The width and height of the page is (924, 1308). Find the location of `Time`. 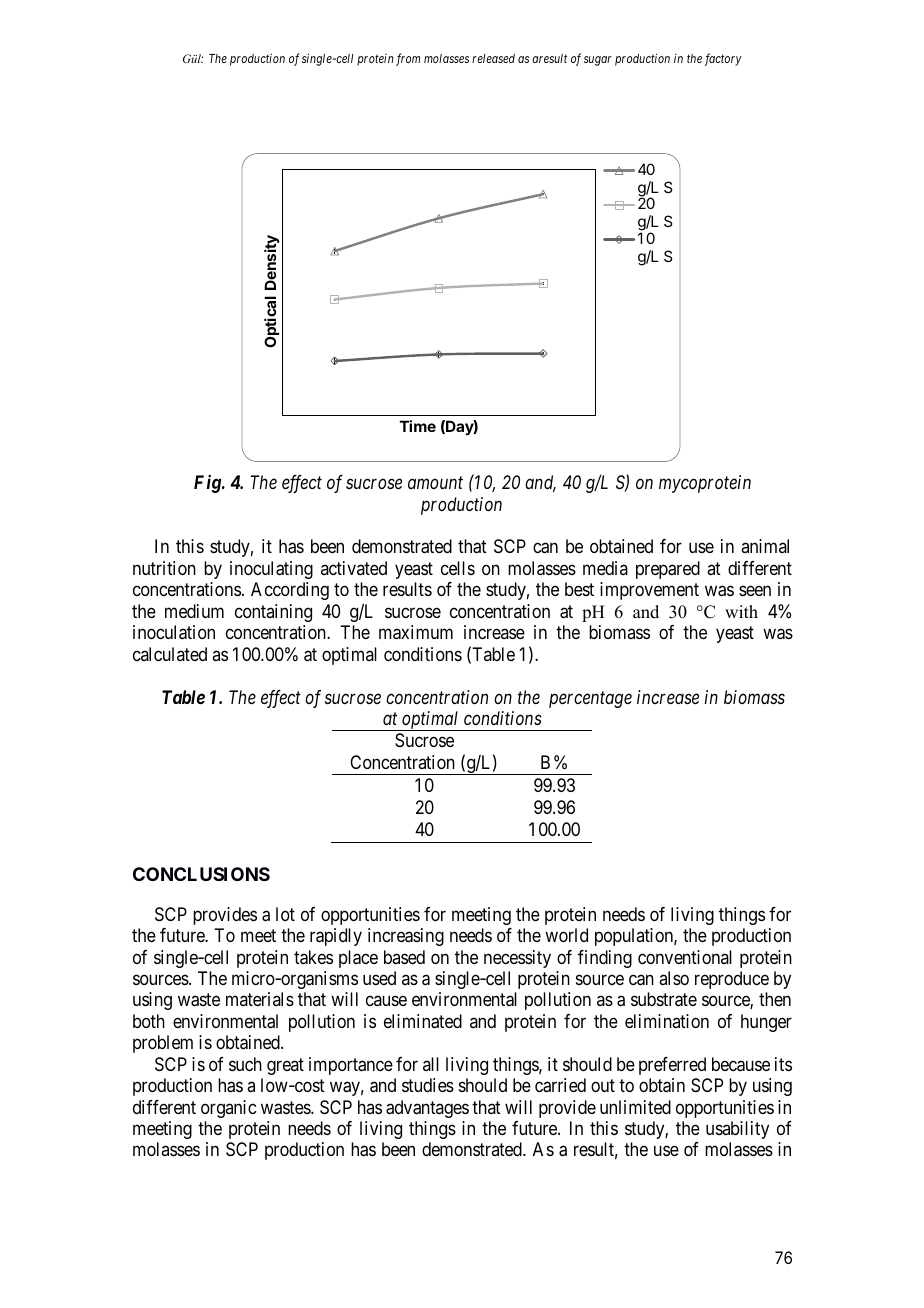

Time is located at coordinates (418, 426).
